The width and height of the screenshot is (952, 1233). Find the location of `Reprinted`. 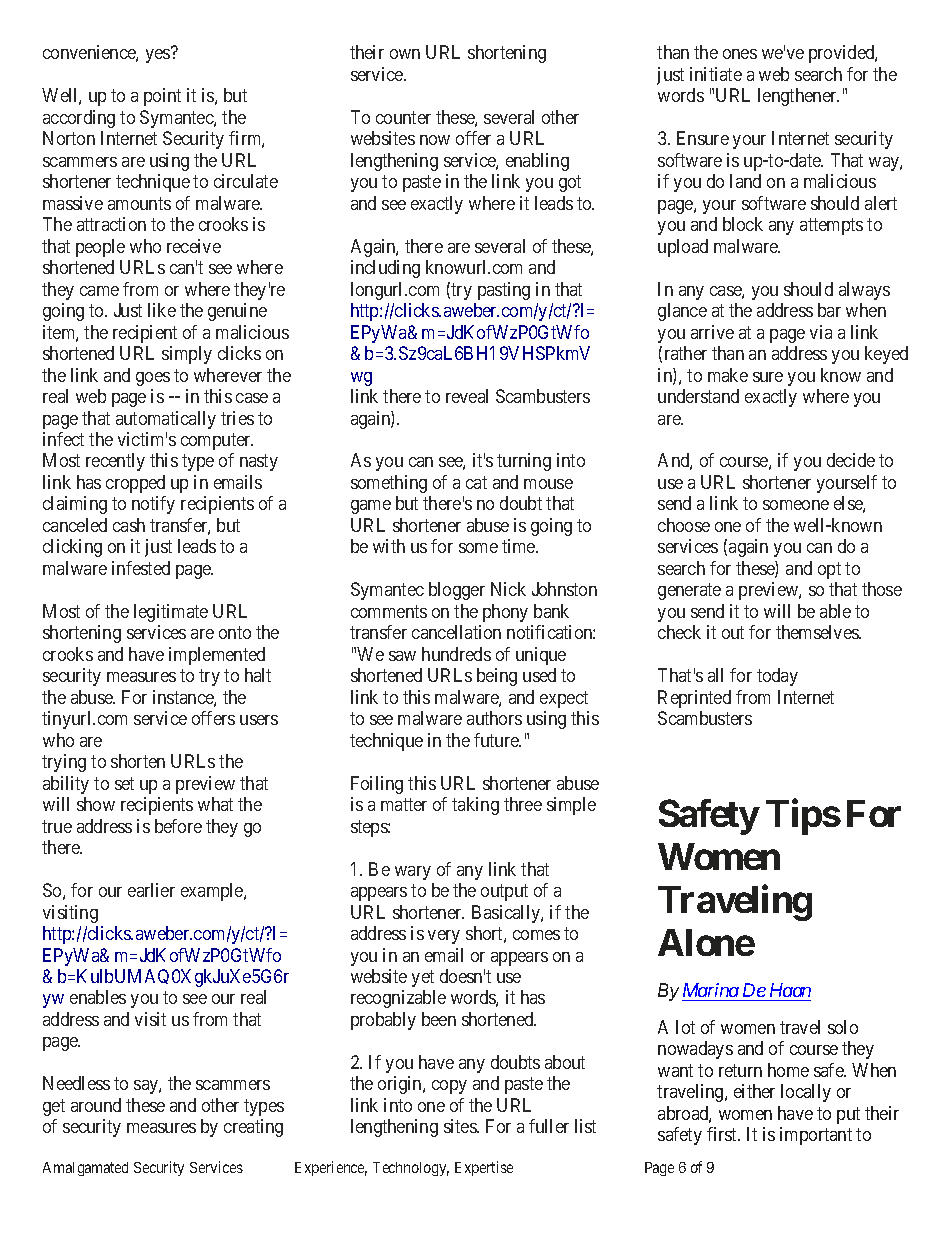

Reprinted is located at coordinates (694, 699).
